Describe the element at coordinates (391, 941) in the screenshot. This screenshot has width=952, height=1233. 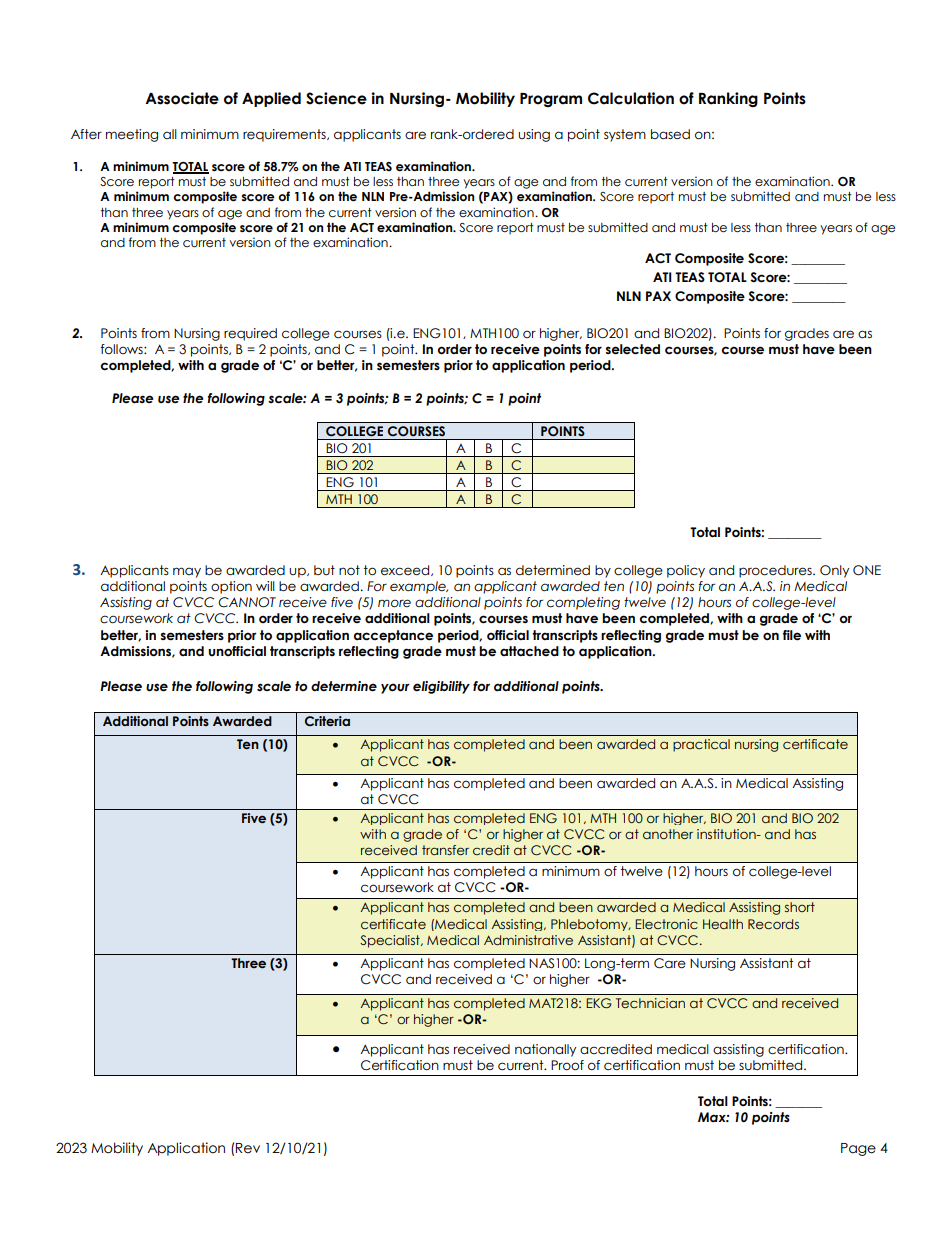
I see `Specialist` at that location.
